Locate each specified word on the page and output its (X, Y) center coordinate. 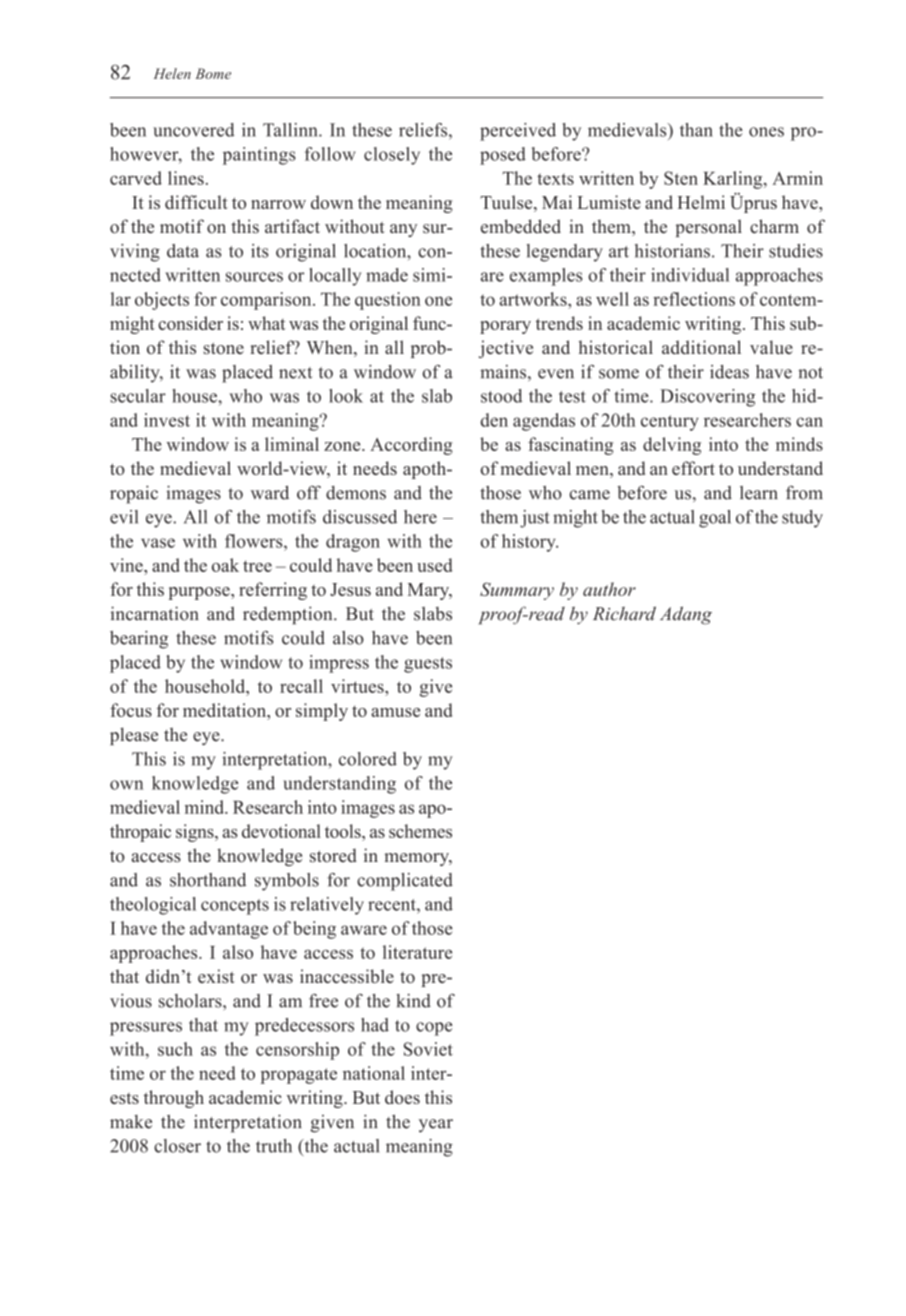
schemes (420, 831)
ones (766, 132)
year (436, 1126)
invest (167, 420)
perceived (518, 132)
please (134, 736)
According (411, 446)
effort (693, 468)
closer (177, 1146)
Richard (624, 613)
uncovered (194, 130)
